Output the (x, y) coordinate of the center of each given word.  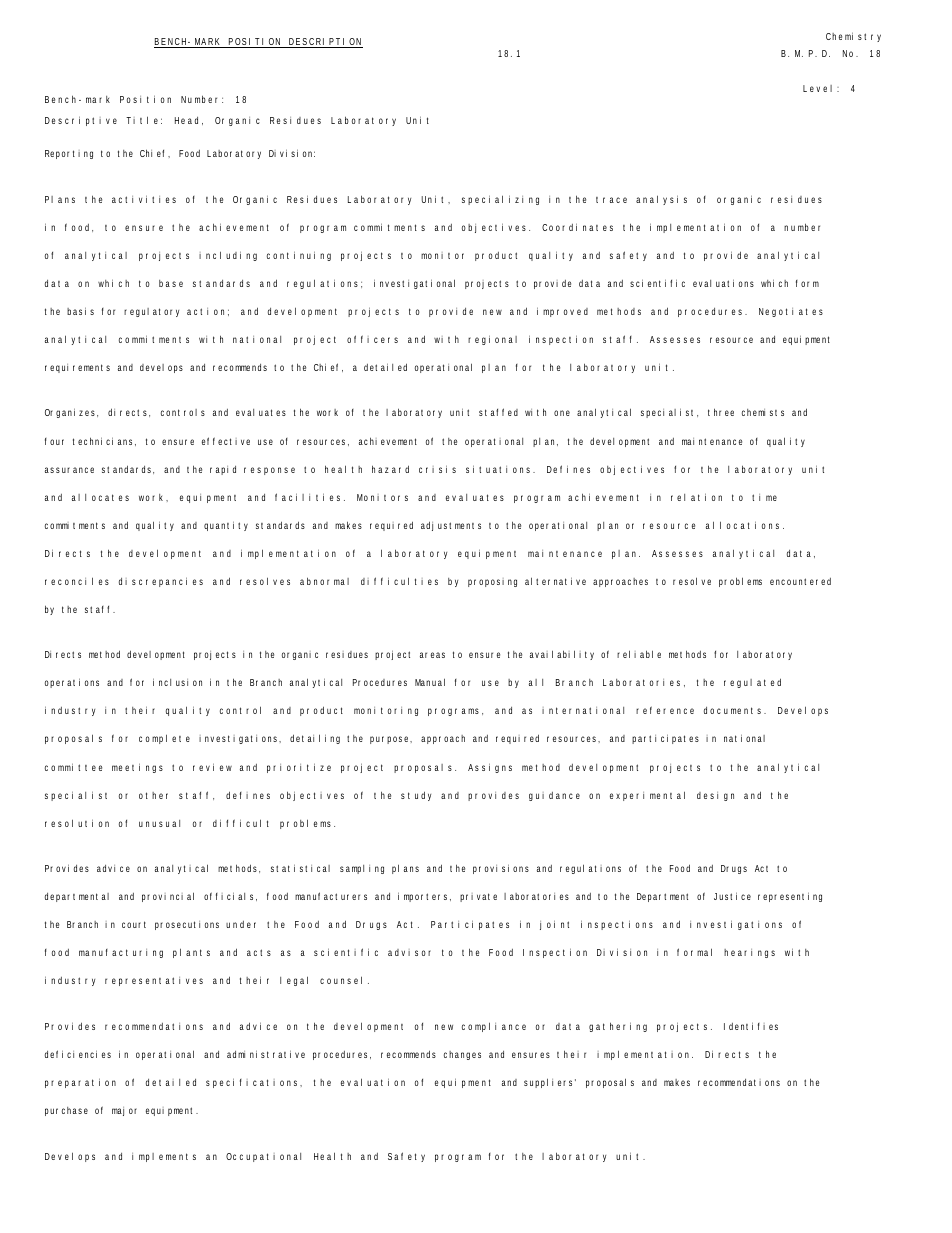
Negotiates (791, 312)
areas (432, 655)
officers (372, 339)
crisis (437, 469)
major (124, 1111)
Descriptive (81, 121)
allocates (100, 497)
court (134, 924)
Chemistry (853, 37)
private (478, 897)
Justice (732, 896)
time (764, 497)
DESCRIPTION (325, 43)
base (171, 283)
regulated (752, 683)
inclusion (177, 682)
